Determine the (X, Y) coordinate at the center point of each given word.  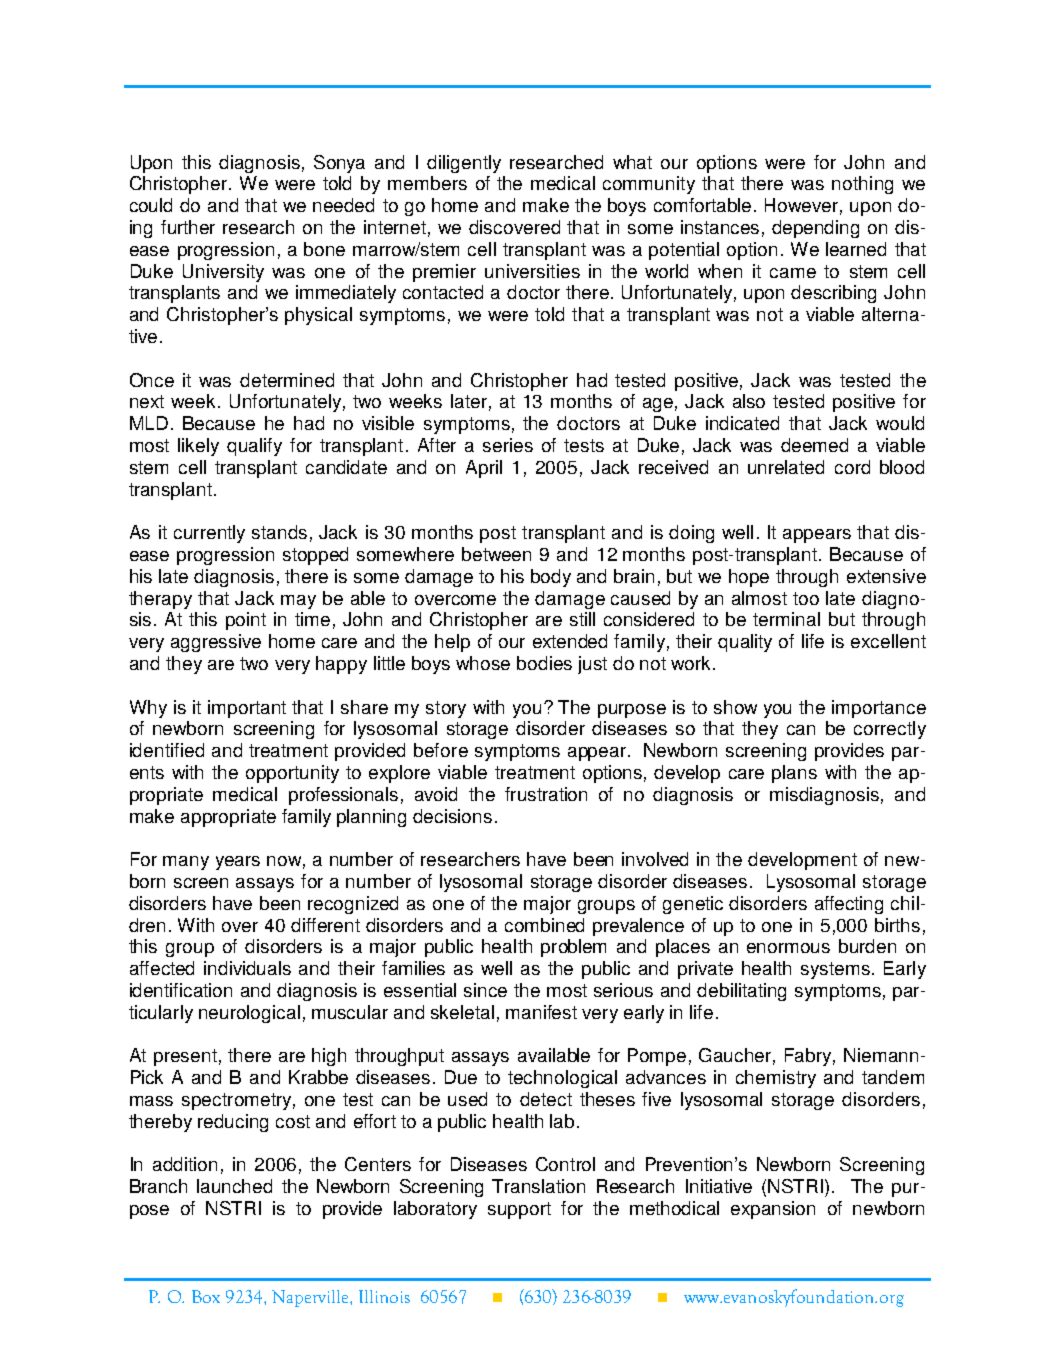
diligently (464, 164)
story (446, 709)
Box (206, 1296)
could (151, 205)
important (247, 709)
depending (815, 229)
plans (794, 774)
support (519, 1210)
